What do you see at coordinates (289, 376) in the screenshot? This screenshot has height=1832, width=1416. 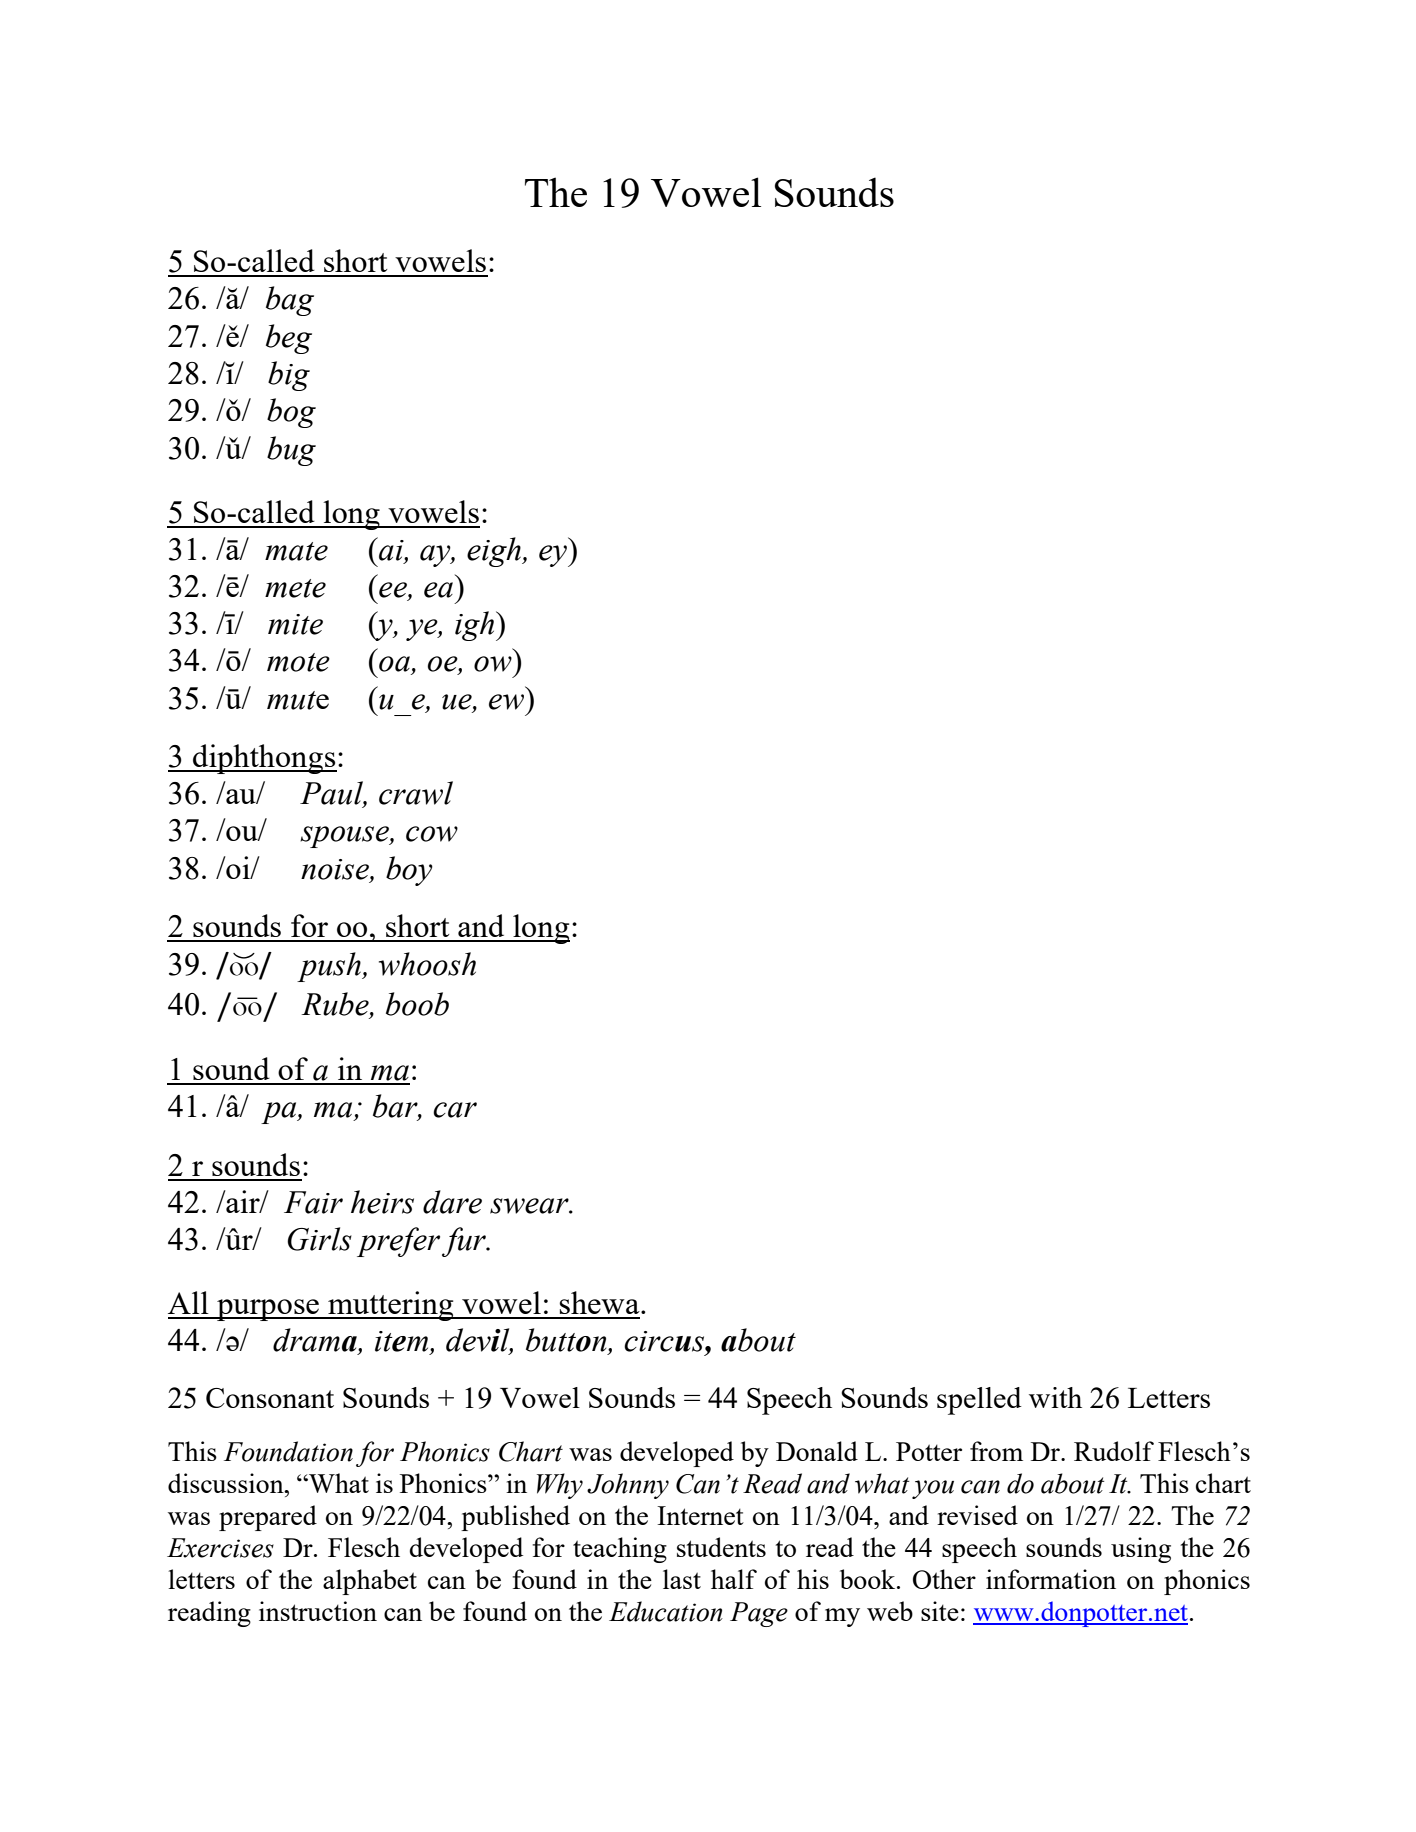 I see `big` at bounding box center [289, 376].
